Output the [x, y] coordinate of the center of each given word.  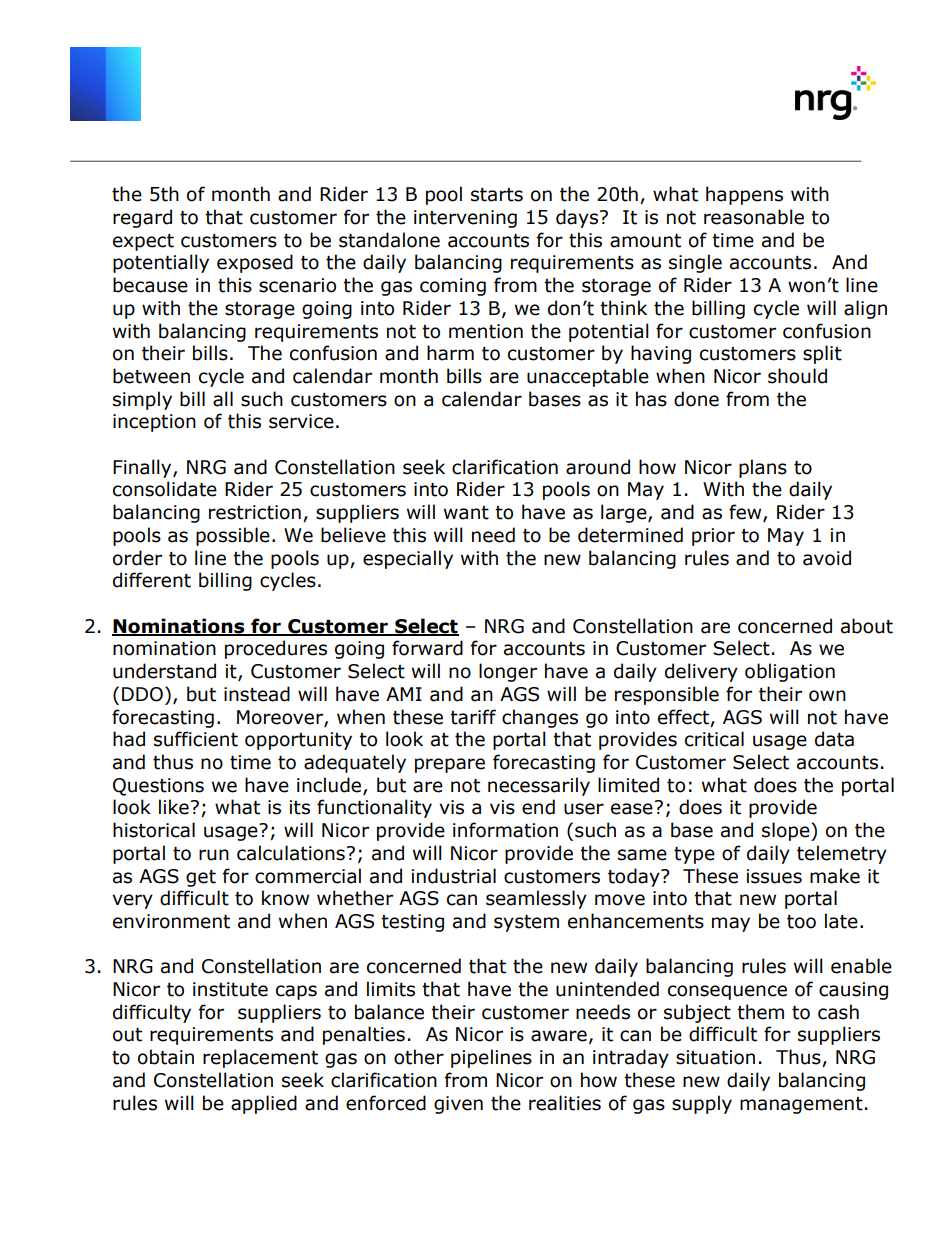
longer [508, 672]
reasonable [754, 217]
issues [774, 876]
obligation [790, 672]
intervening [465, 219]
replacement [260, 1058]
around [598, 467]
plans [763, 468]
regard [142, 218]
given [458, 1105]
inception [154, 423]
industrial [454, 876]
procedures [276, 649]
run [214, 855]
